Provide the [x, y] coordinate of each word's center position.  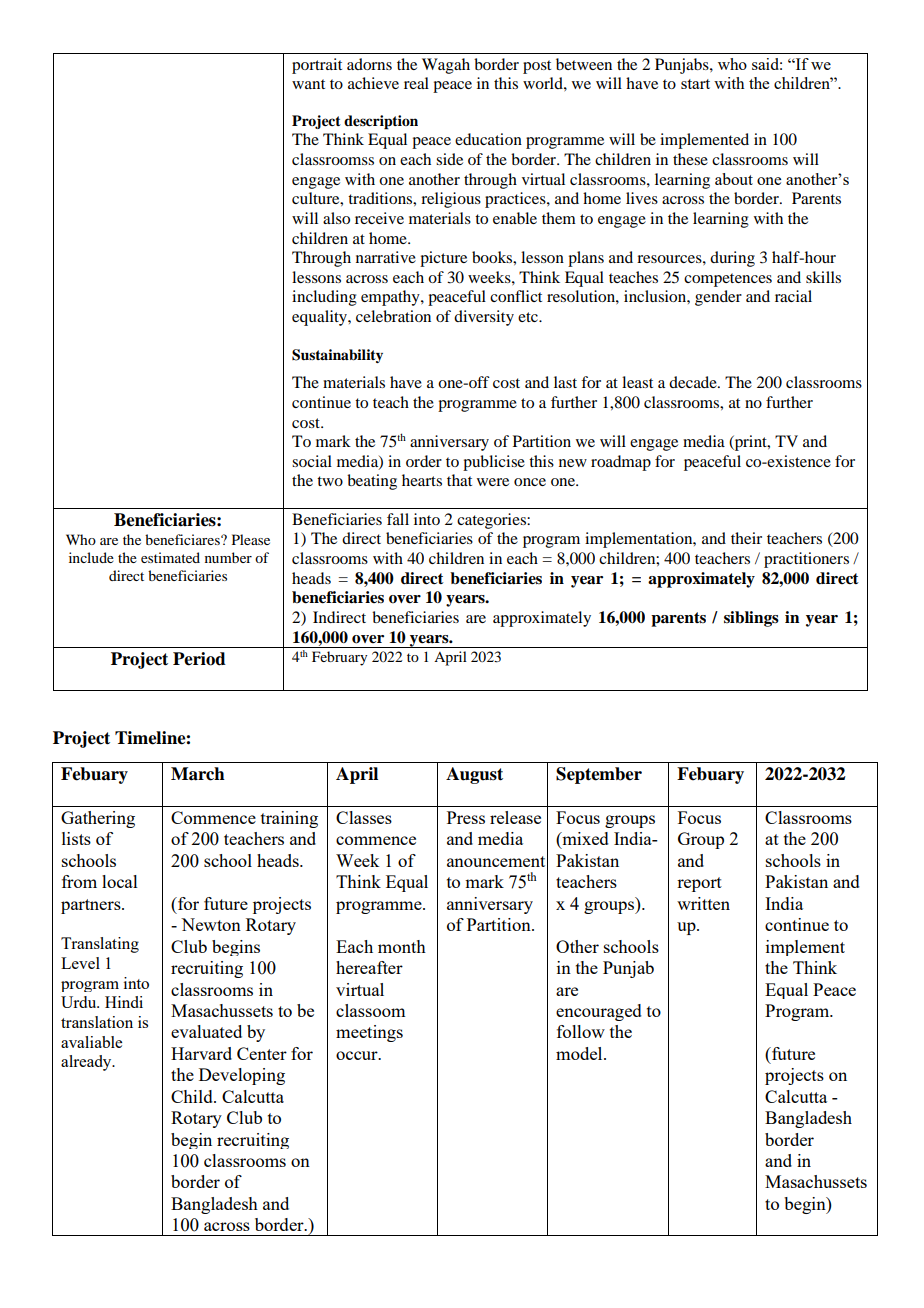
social [312, 461]
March [198, 774]
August [474, 775]
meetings [369, 1033]
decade [694, 382]
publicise [494, 463]
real [416, 83]
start [695, 84]
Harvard [201, 1053]
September [599, 775]
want [308, 84]
